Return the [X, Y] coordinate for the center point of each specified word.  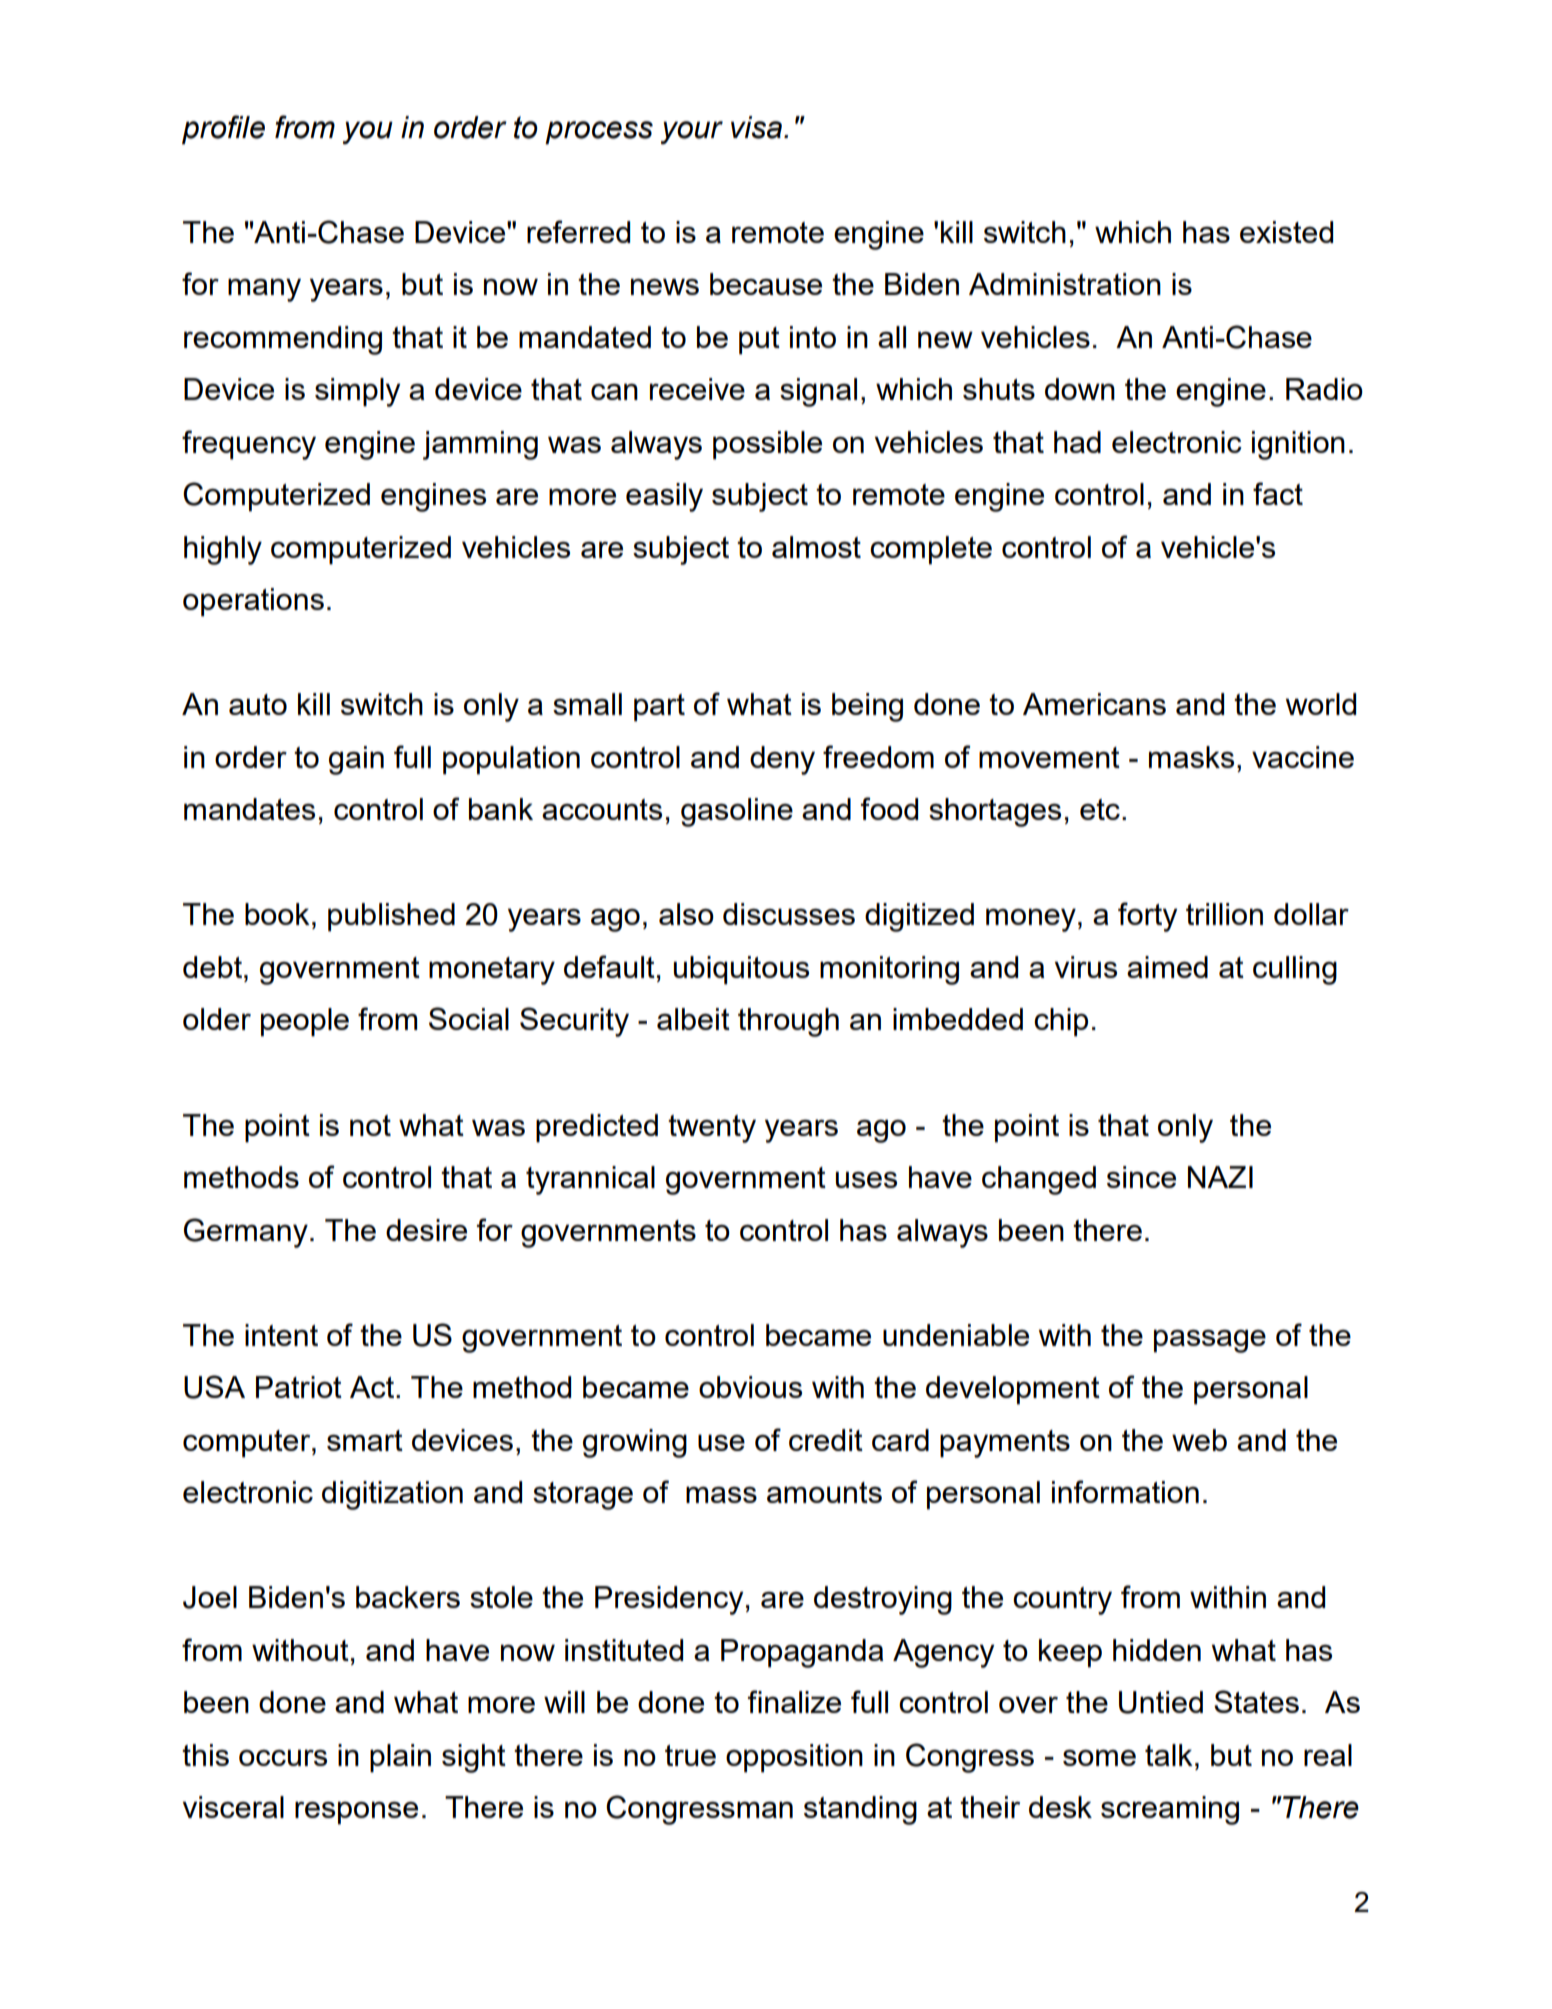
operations [253, 602]
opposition [794, 1758]
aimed [1167, 967]
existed [1286, 232]
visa [756, 127]
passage [1210, 1341]
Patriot [299, 1387]
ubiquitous [741, 970]
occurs [283, 1757]
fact [1278, 493]
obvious [750, 1387]
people [305, 1022]
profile [223, 130]
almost [816, 547]
